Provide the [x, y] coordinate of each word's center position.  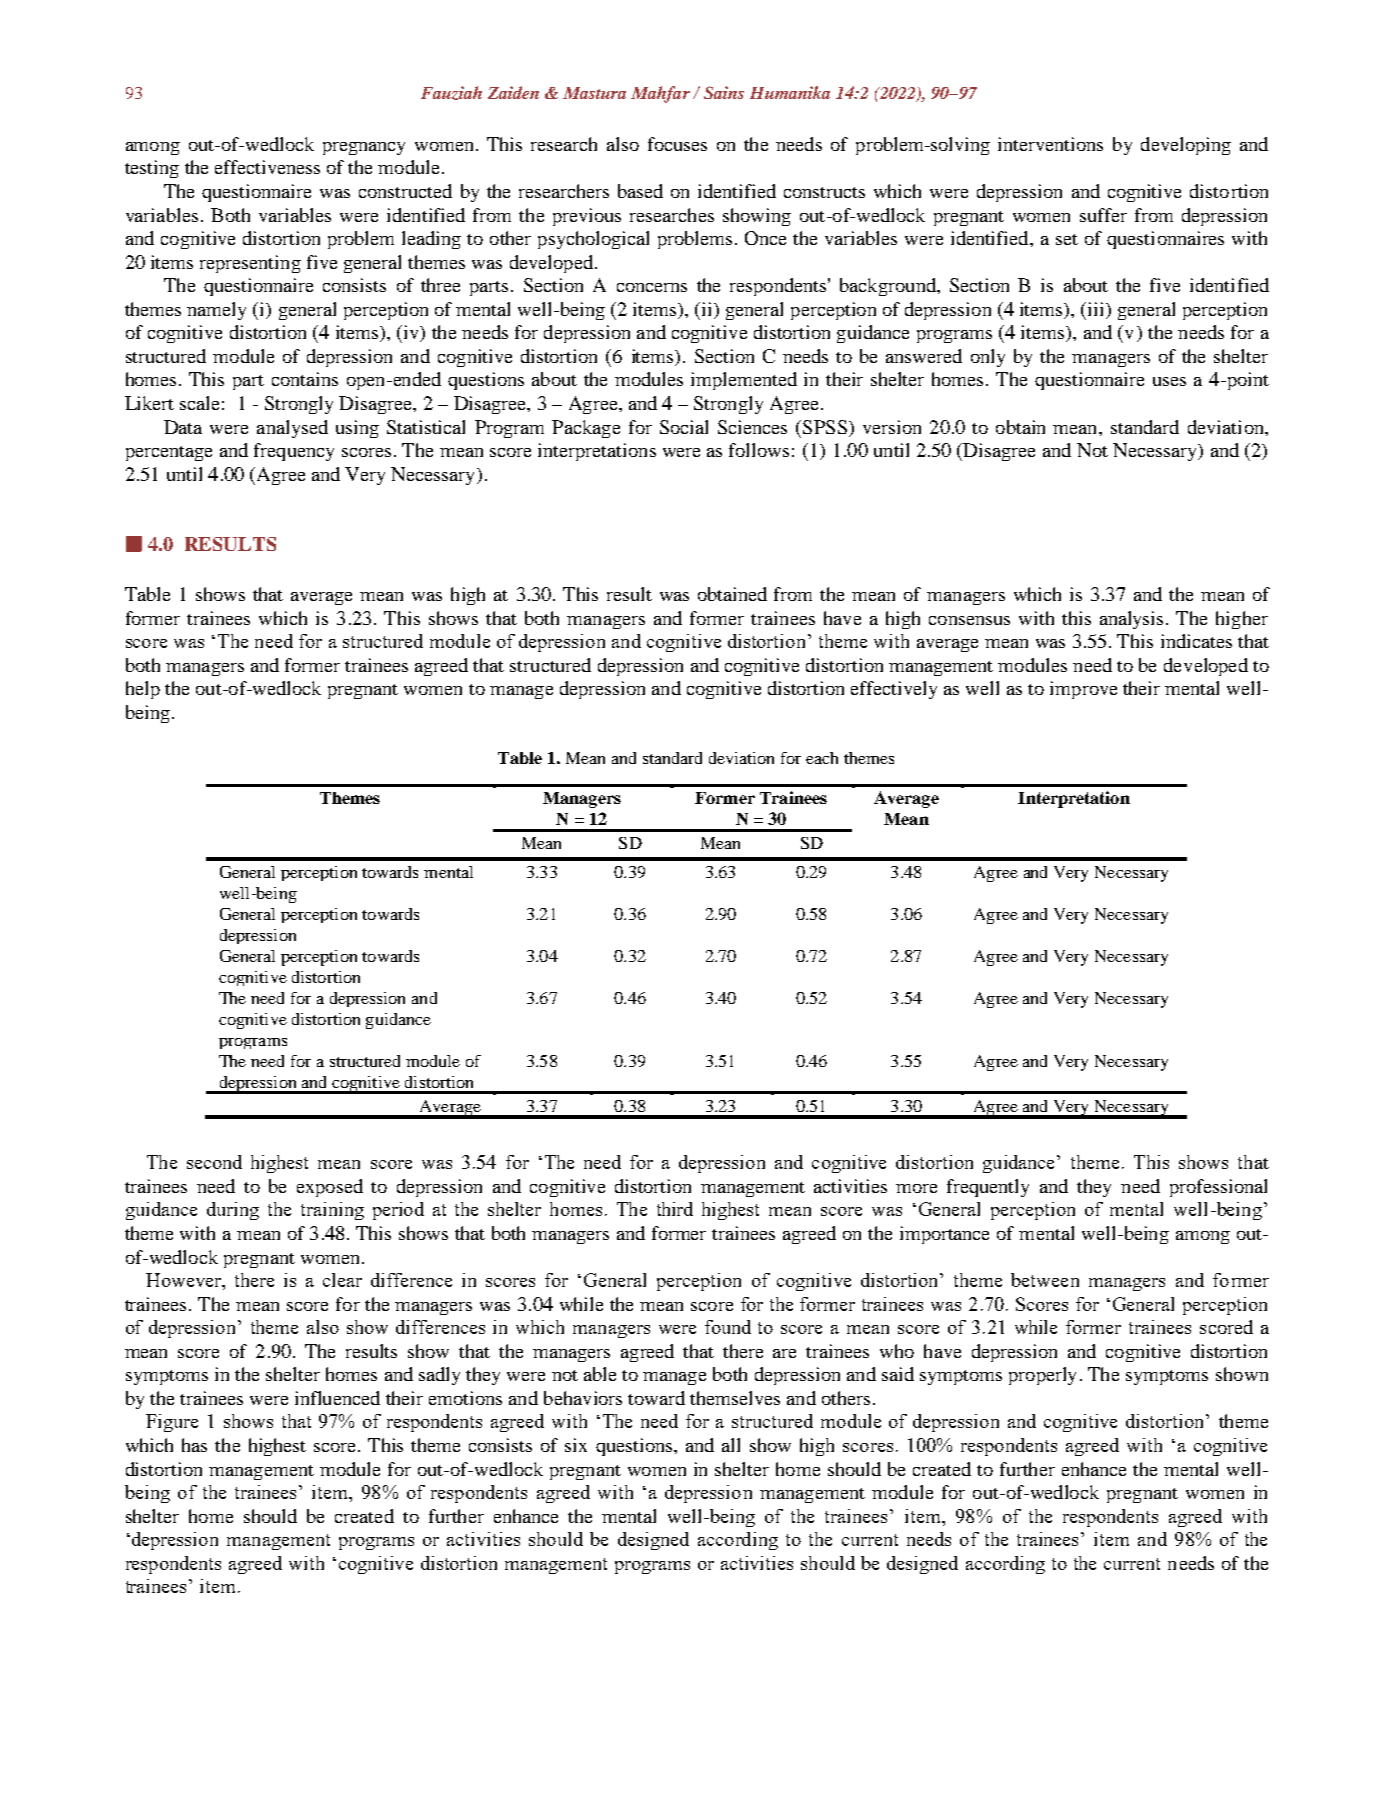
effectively [894, 690]
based [640, 191]
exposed [330, 1188]
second [214, 1162]
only [988, 358]
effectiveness [267, 167]
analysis [1131, 620]
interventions [1050, 144]
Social [684, 427]
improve [1083, 690]
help [143, 690]
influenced [337, 1398]
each [822, 758]
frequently [988, 1188]
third [675, 1209]
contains [305, 379]
